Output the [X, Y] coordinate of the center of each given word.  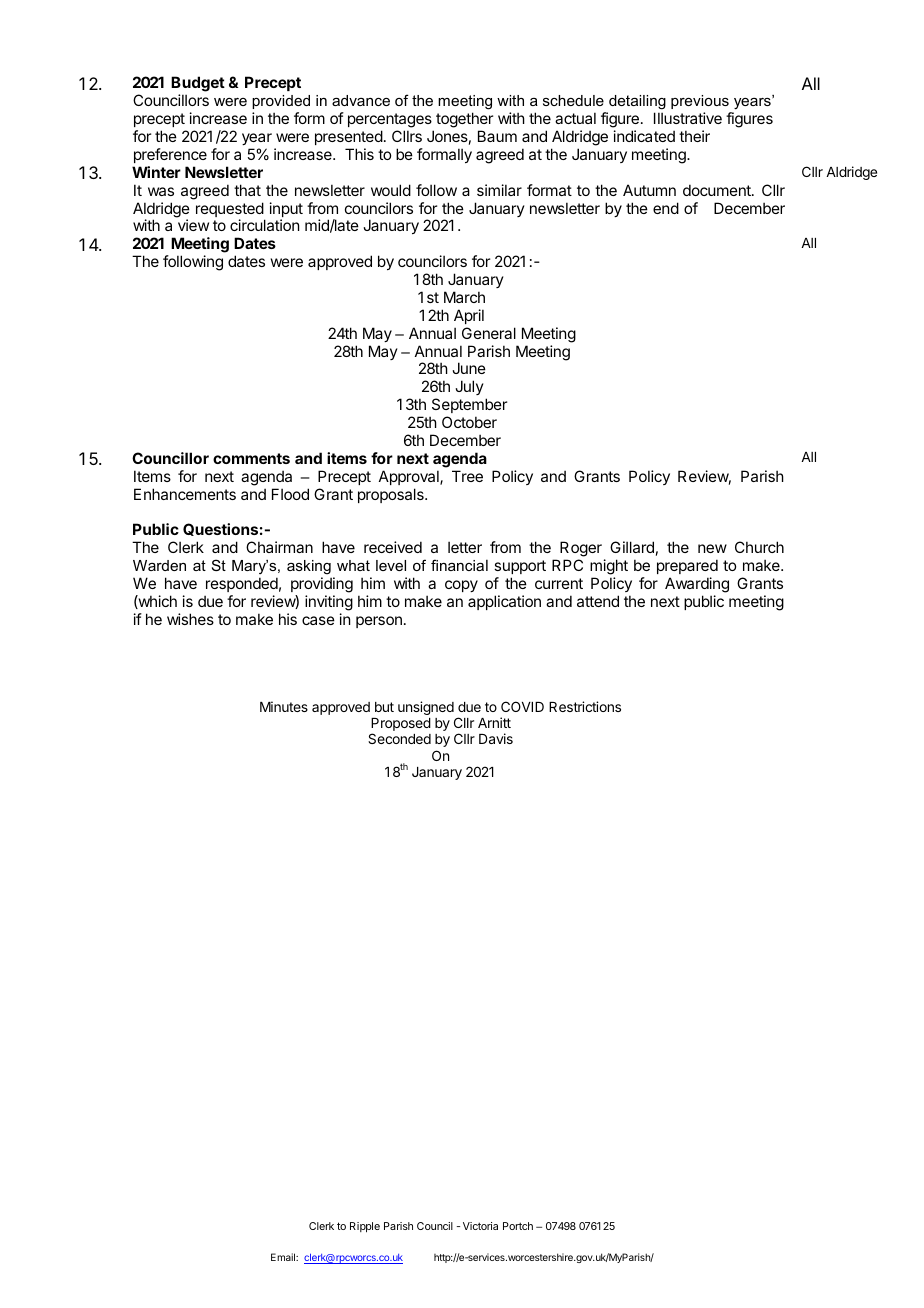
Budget [198, 85]
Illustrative [688, 118]
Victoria [480, 1226]
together [464, 121]
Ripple [365, 1227]
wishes [190, 619]
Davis [496, 738]
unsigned [426, 708]
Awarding [697, 585]
